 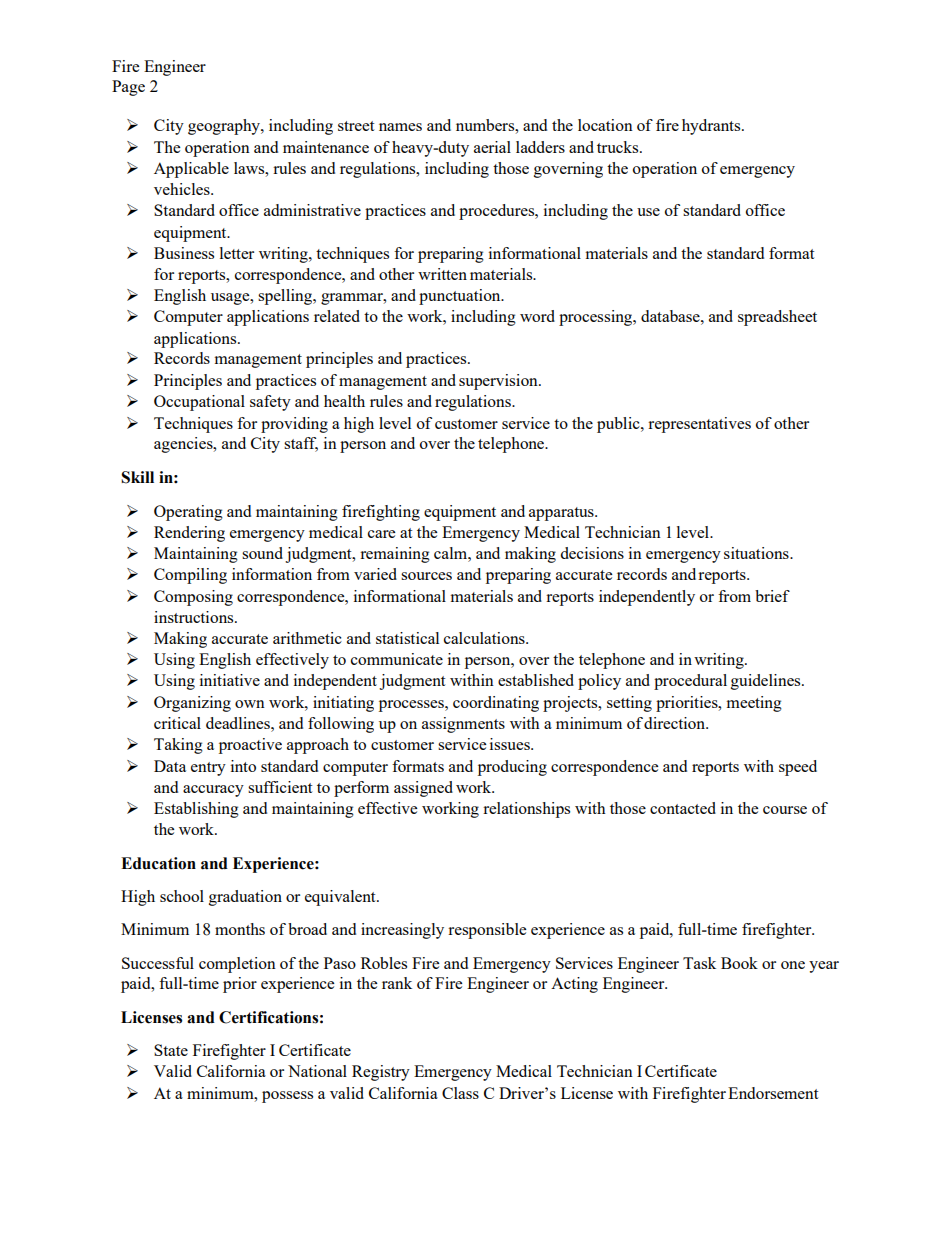 I want to click on speed, so click(x=798, y=768).
